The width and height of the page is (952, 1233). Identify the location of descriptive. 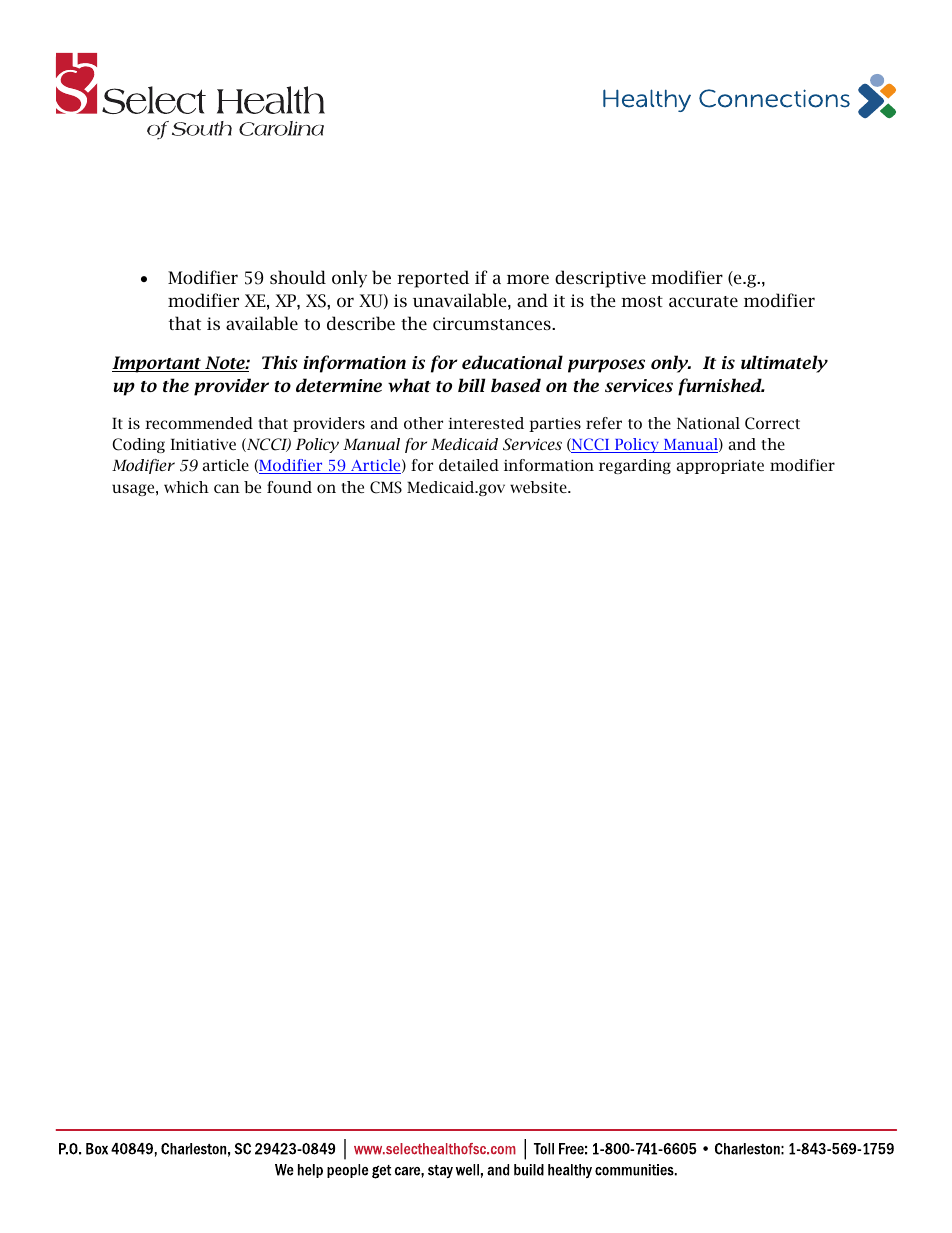
(600, 279).
